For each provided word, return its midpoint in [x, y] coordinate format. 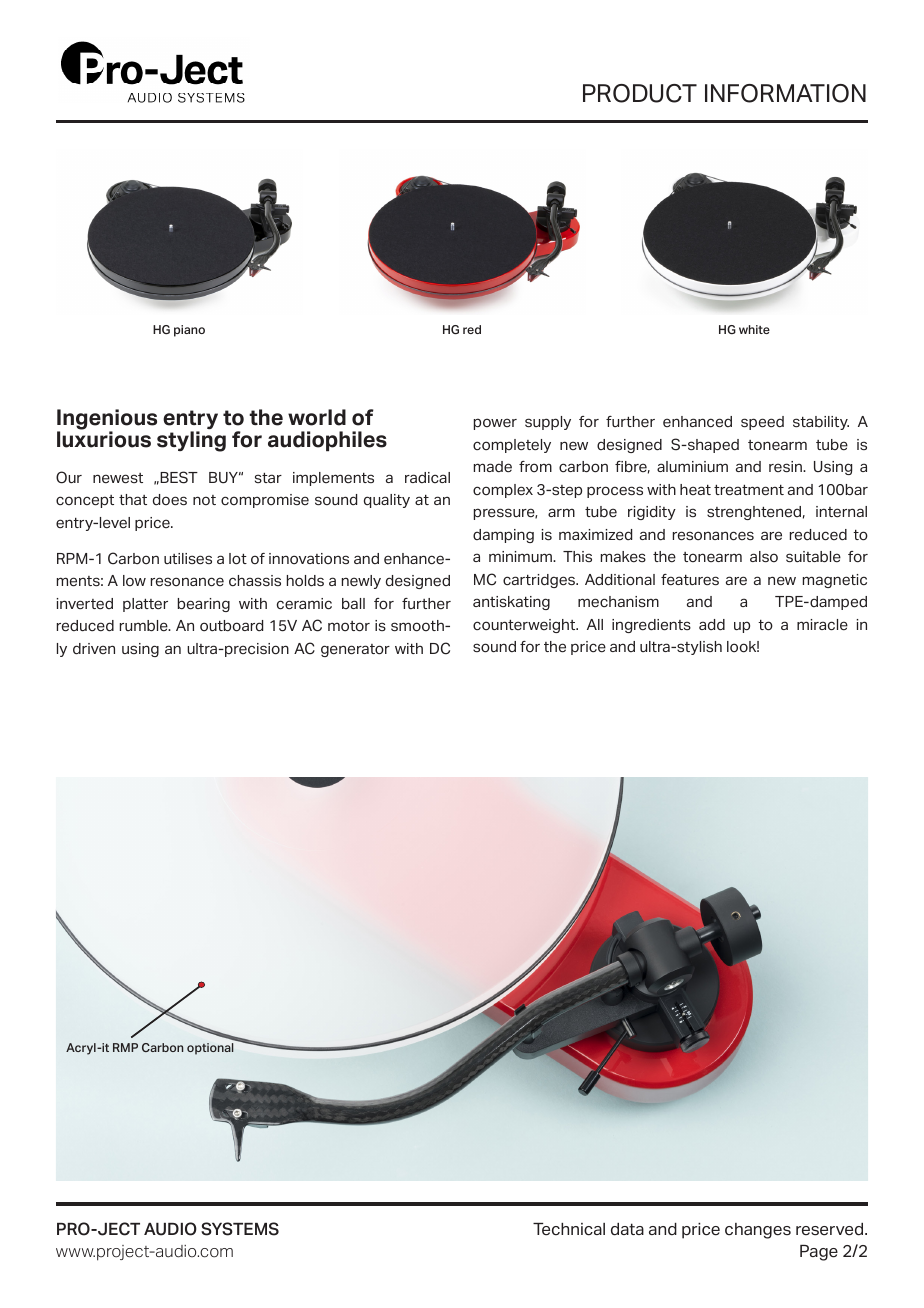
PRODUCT [640, 93]
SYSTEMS [240, 1229]
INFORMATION [785, 93]
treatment [749, 490]
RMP [125, 1047]
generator [355, 650]
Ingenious [107, 420]
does [170, 500]
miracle [822, 625]
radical [427, 477]
